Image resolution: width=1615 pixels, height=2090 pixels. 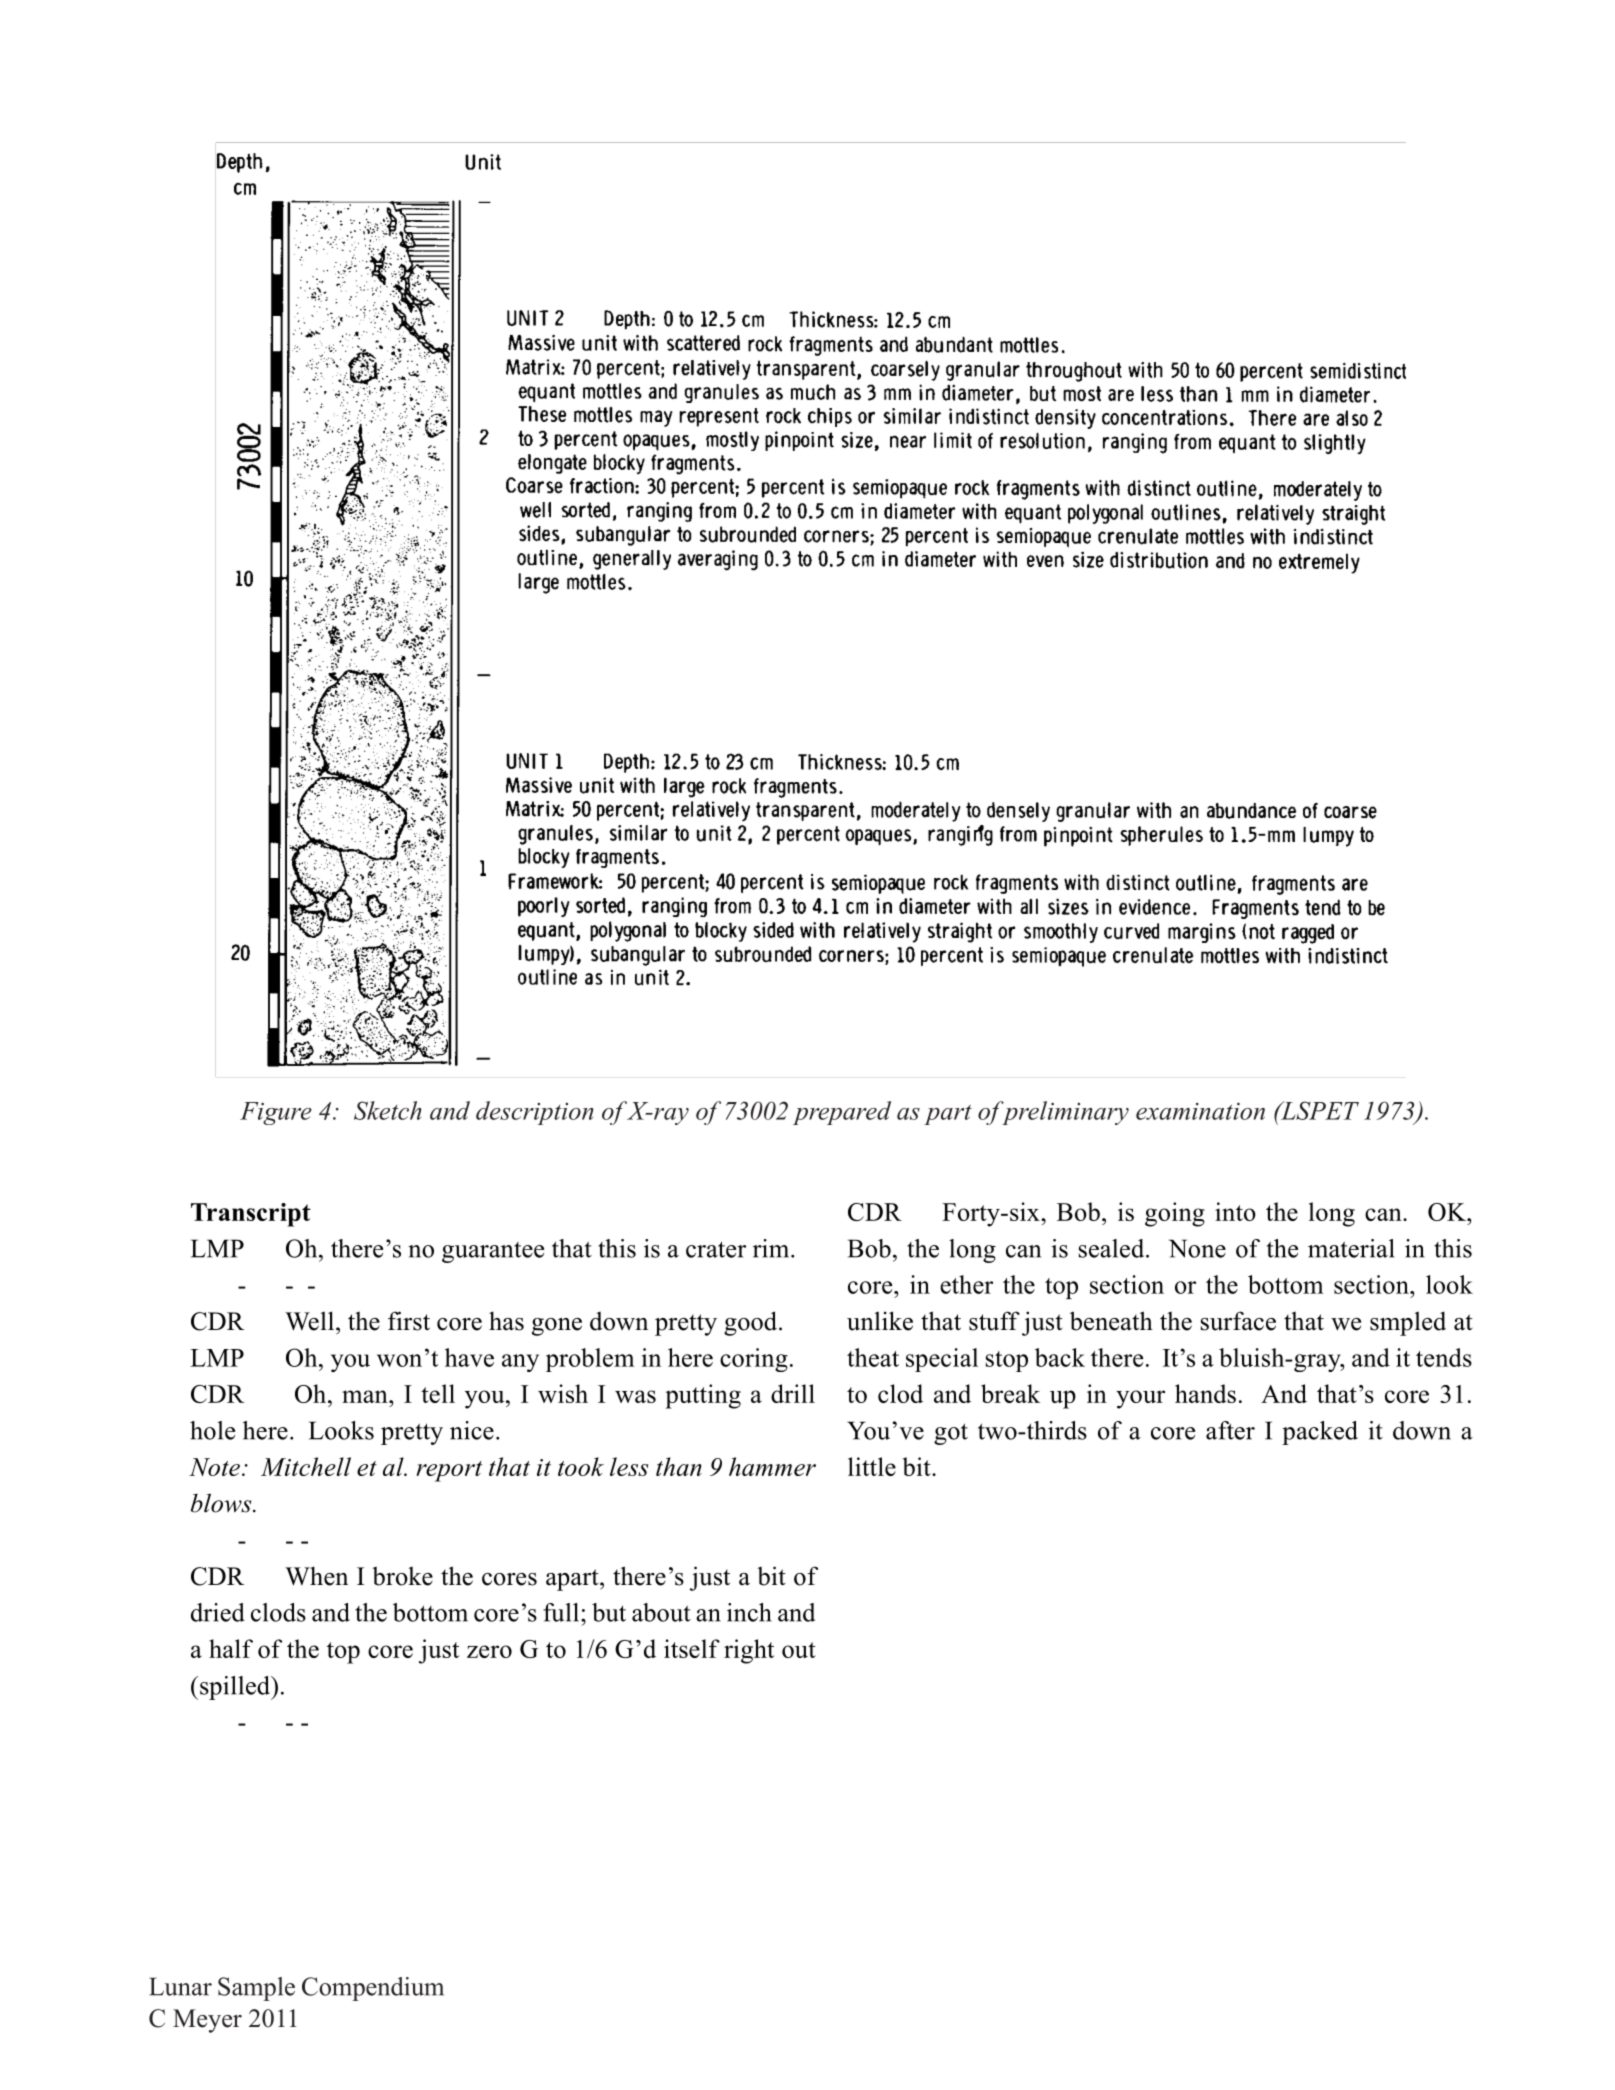 I want to click on prepared, so click(x=842, y=1113).
